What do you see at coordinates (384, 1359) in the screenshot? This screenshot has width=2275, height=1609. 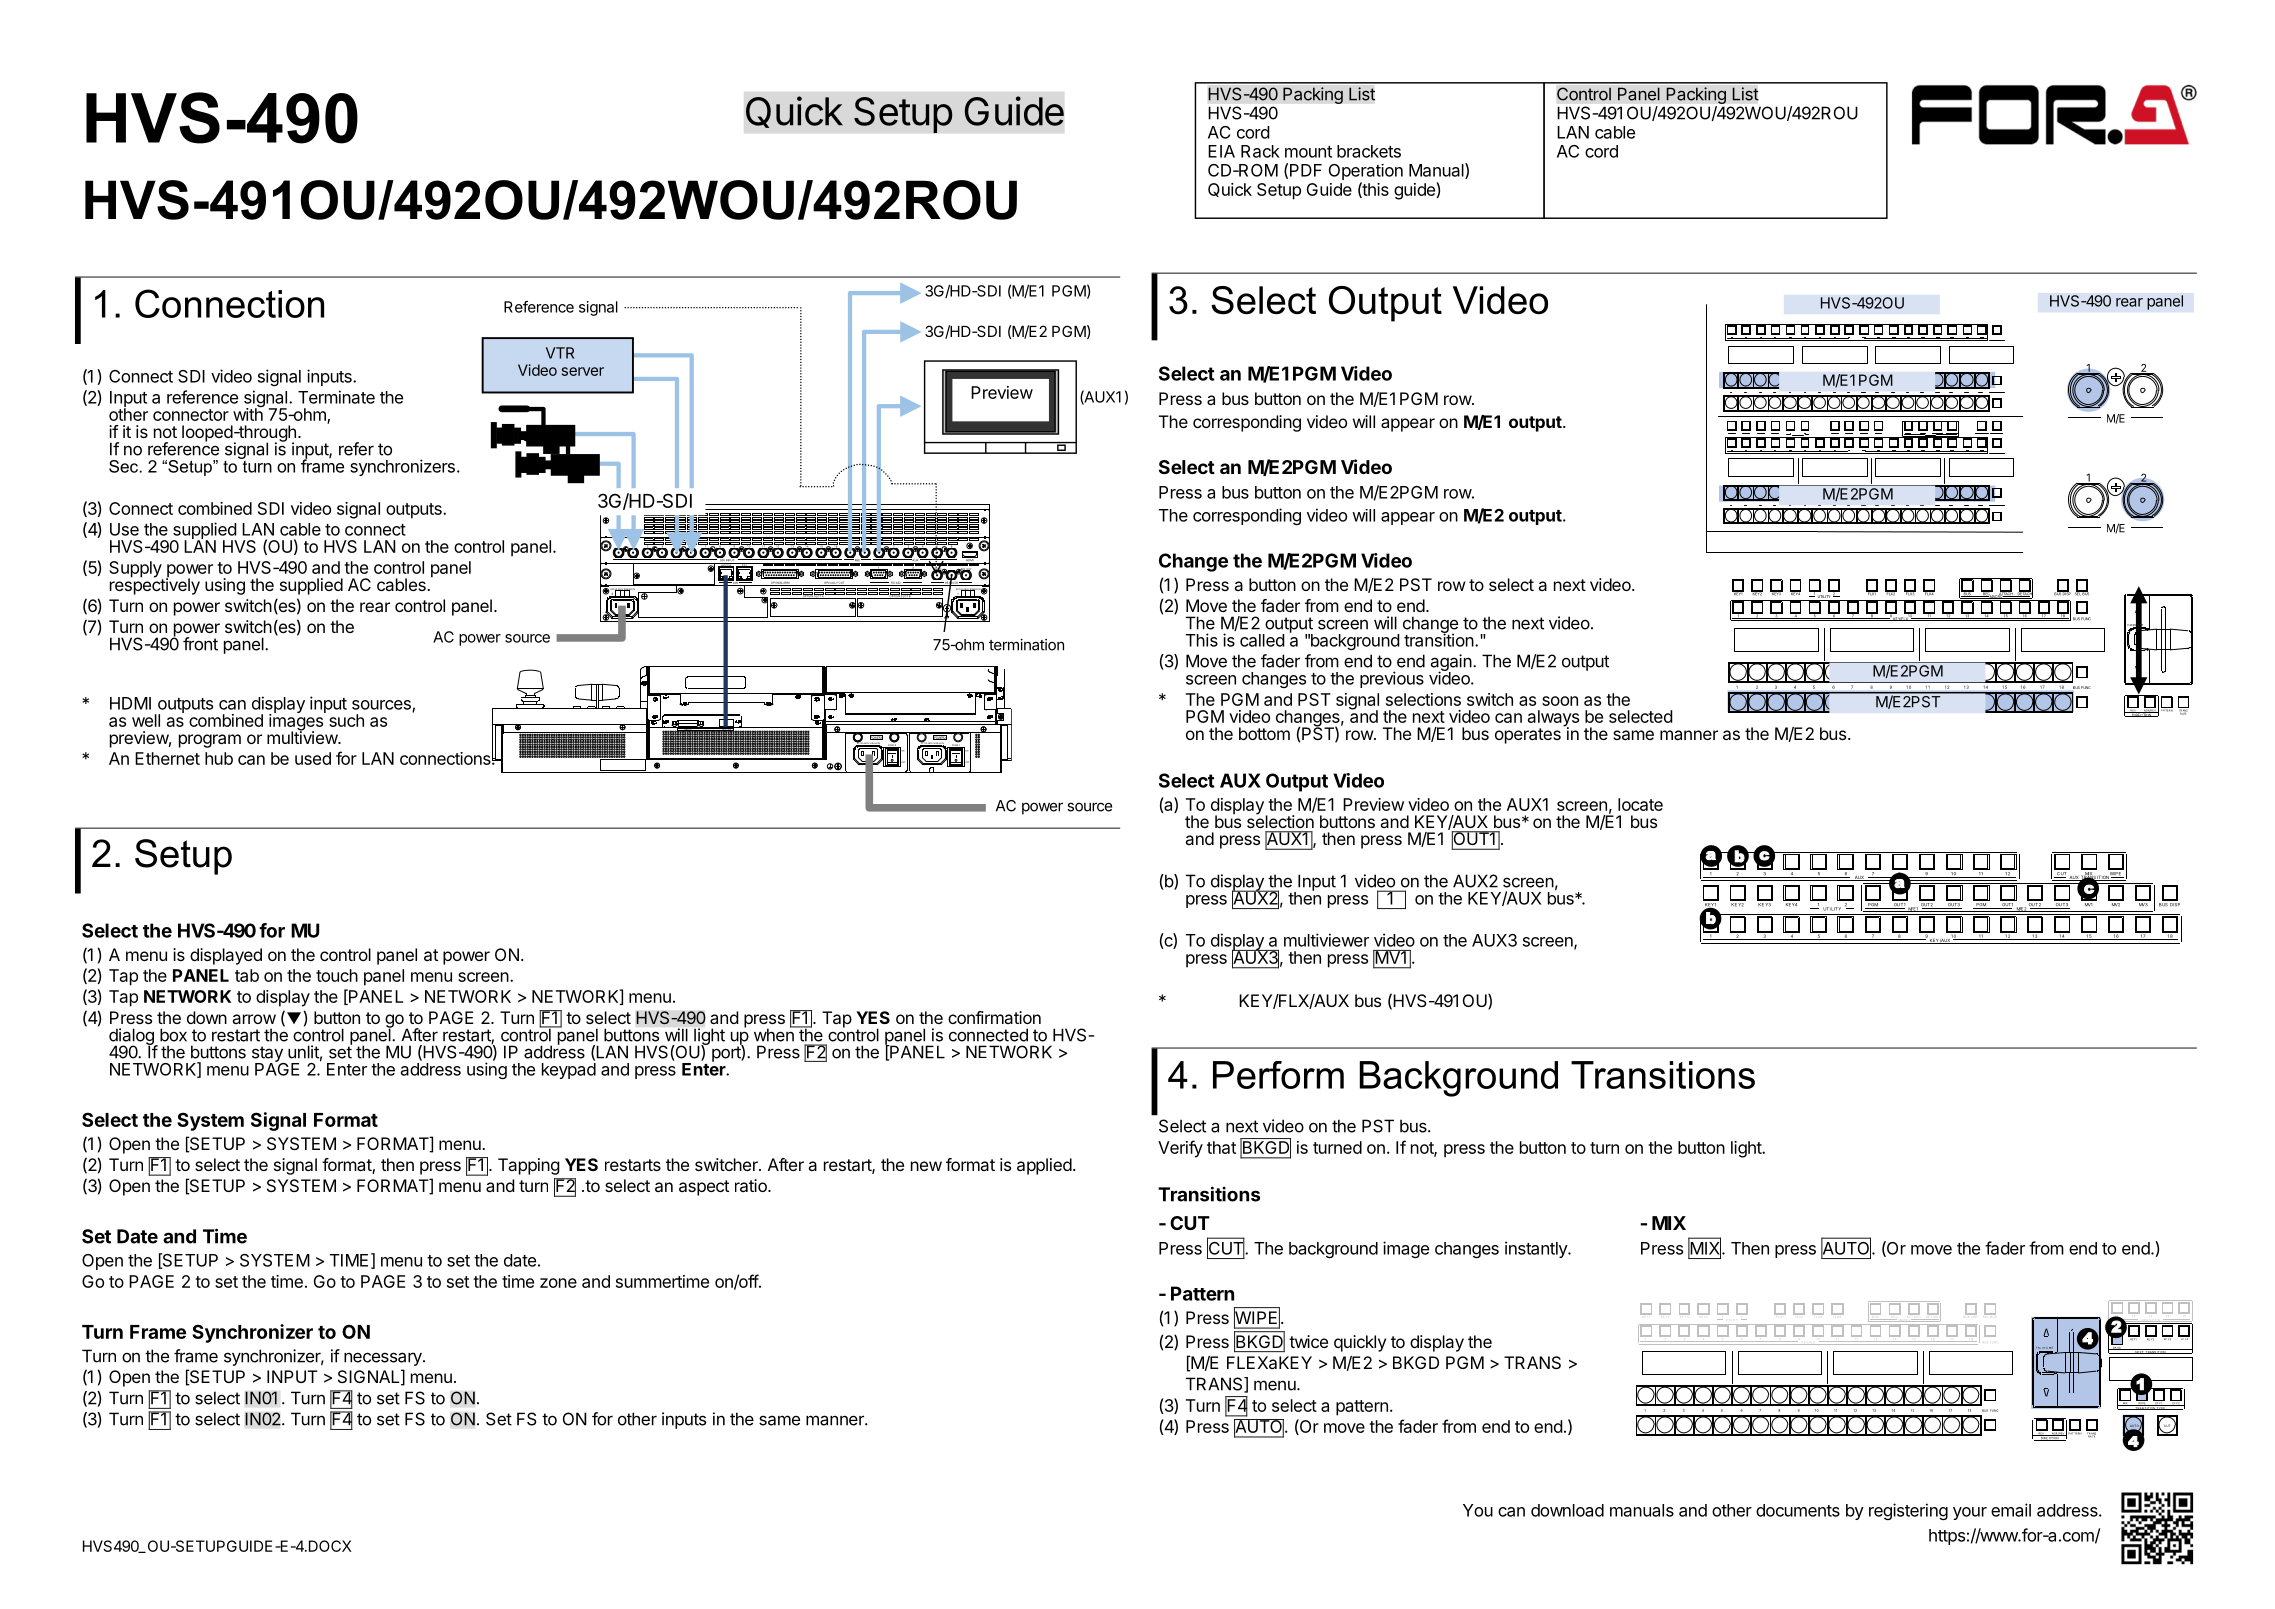 I see `necessary` at bounding box center [384, 1359].
